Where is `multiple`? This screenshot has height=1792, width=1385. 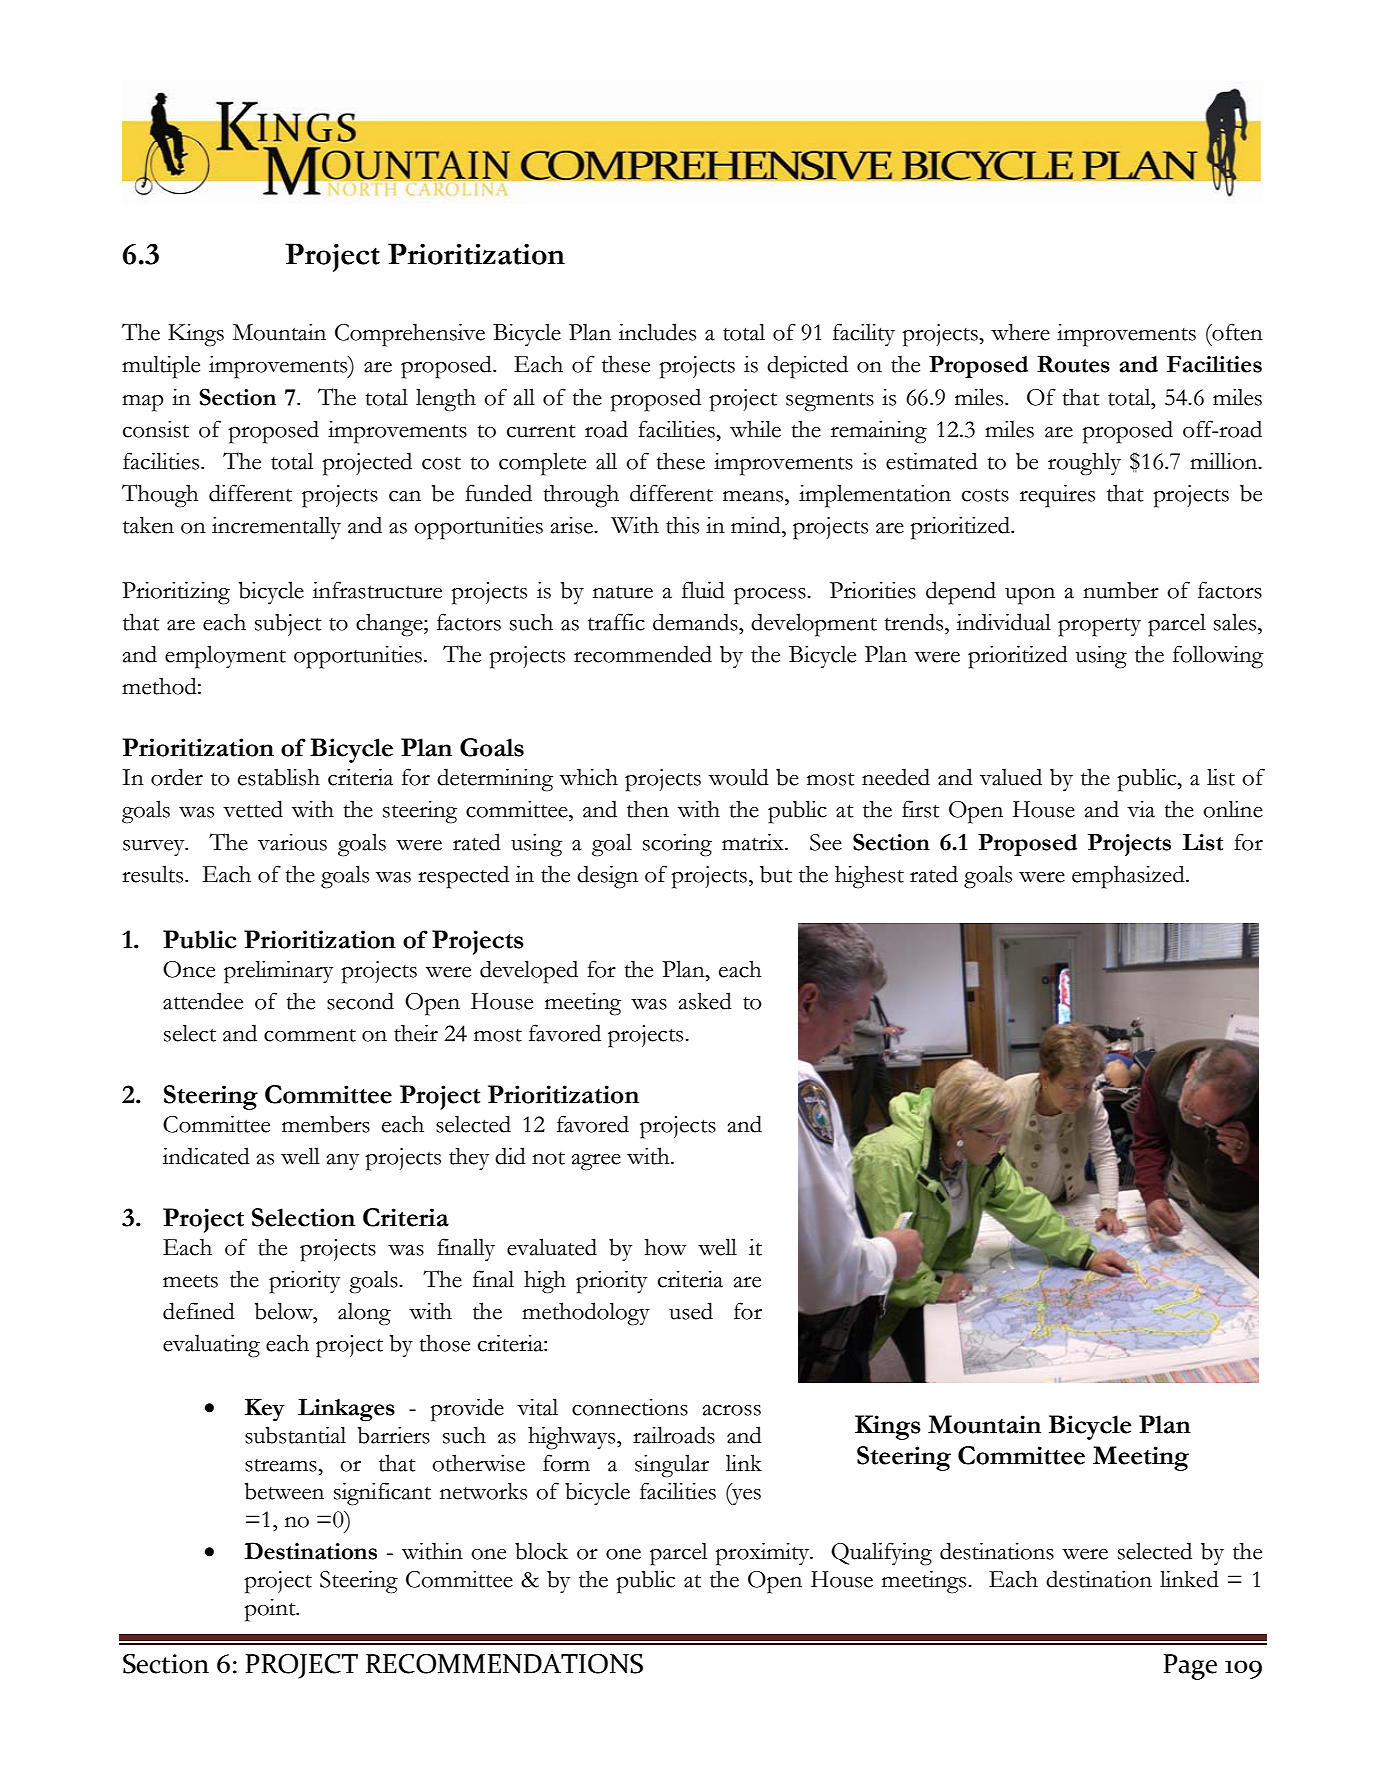 multiple is located at coordinates (161, 367).
